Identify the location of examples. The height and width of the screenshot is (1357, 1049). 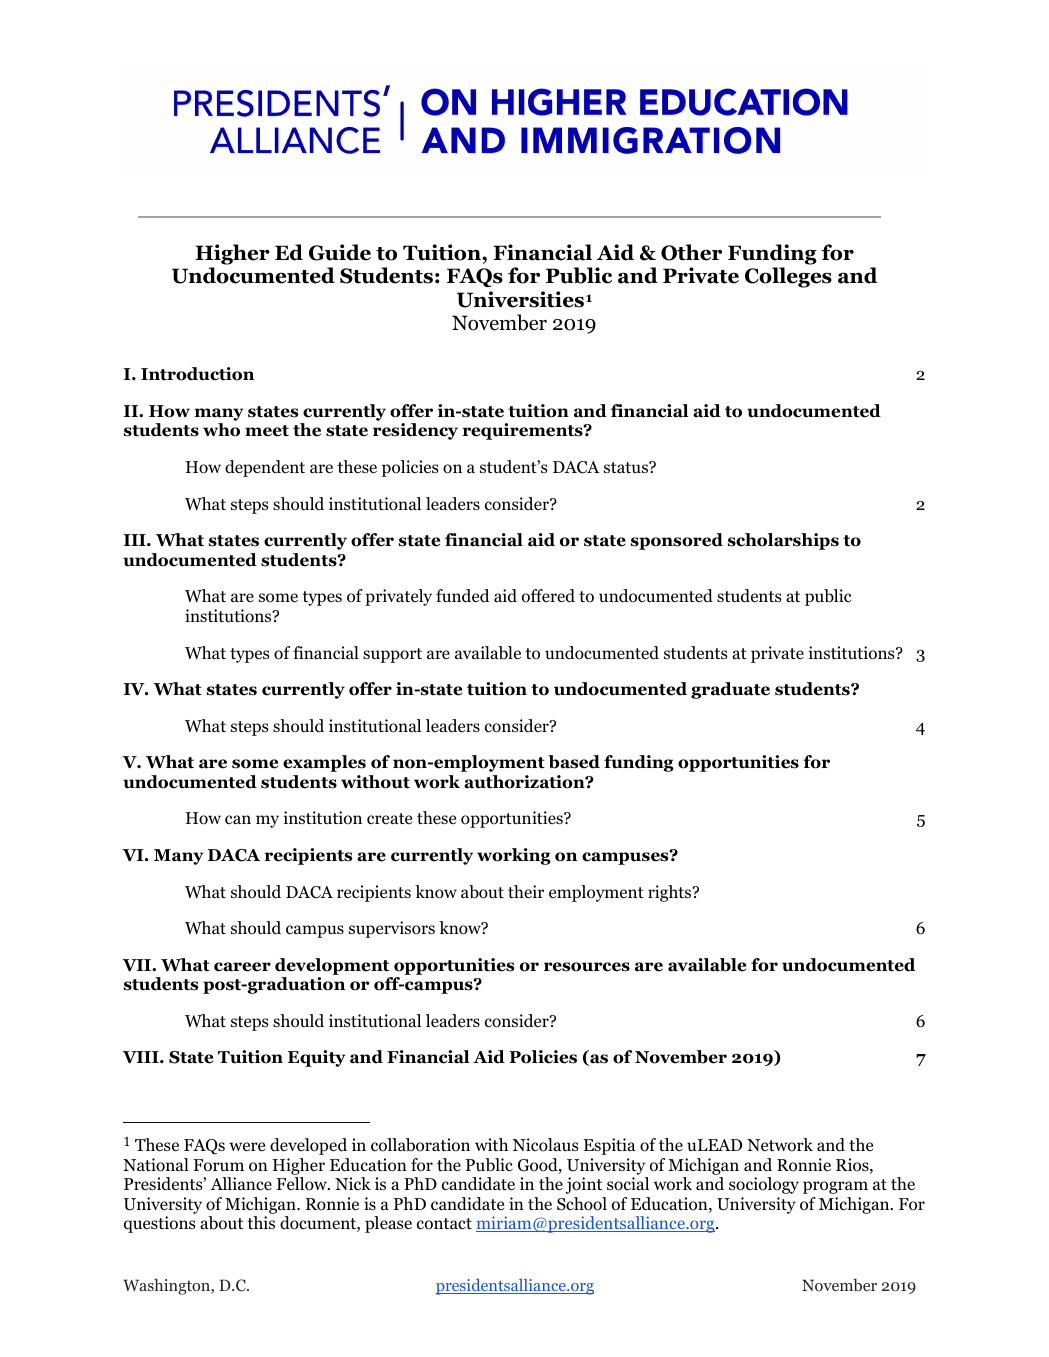
(324, 763).
